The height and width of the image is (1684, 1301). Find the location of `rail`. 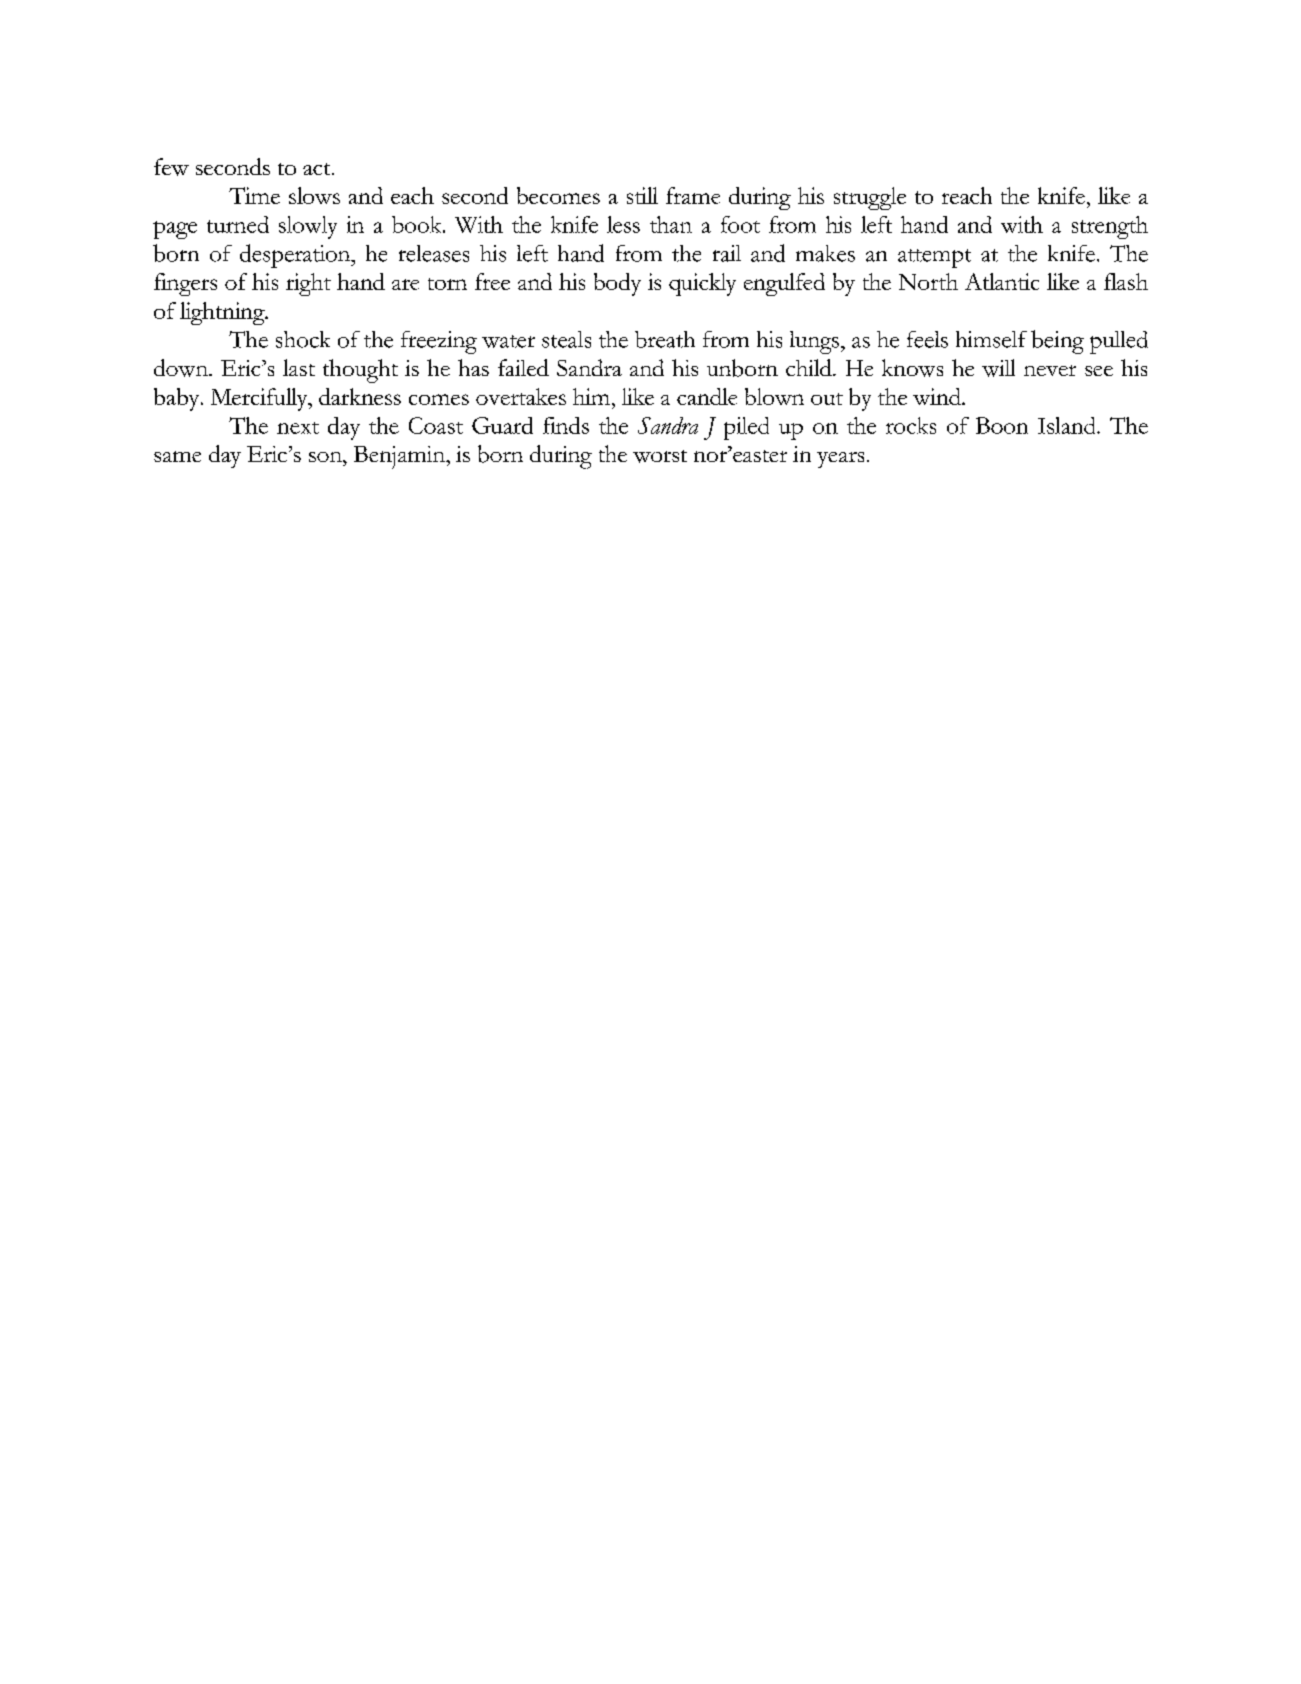

rail is located at coordinates (727, 253).
